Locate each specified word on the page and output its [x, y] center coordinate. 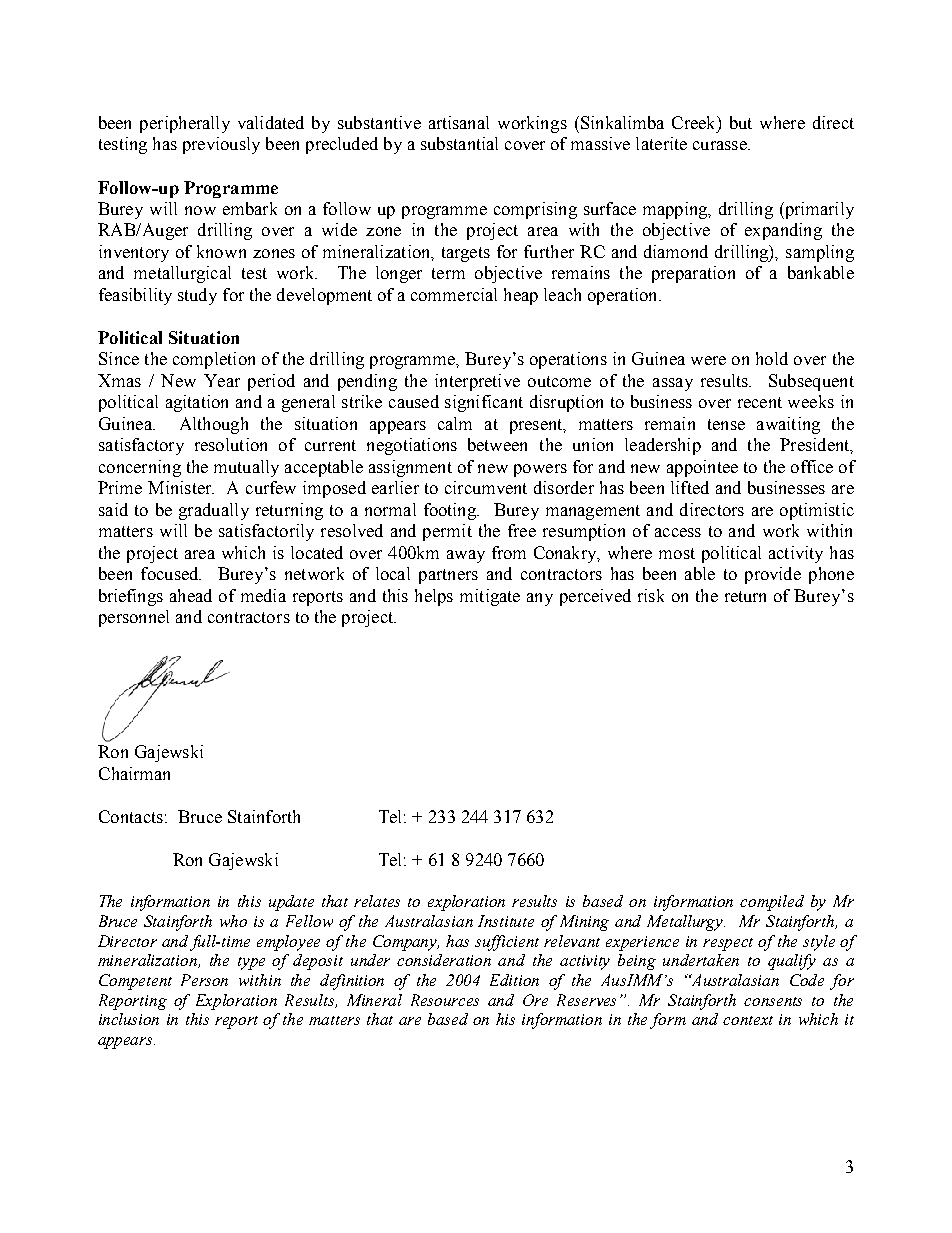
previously [221, 145]
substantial [459, 143]
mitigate [490, 597]
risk [651, 595]
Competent [135, 982]
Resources [445, 1000]
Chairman [134, 773]
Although [214, 425]
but [741, 122]
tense [726, 424]
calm [455, 423]
